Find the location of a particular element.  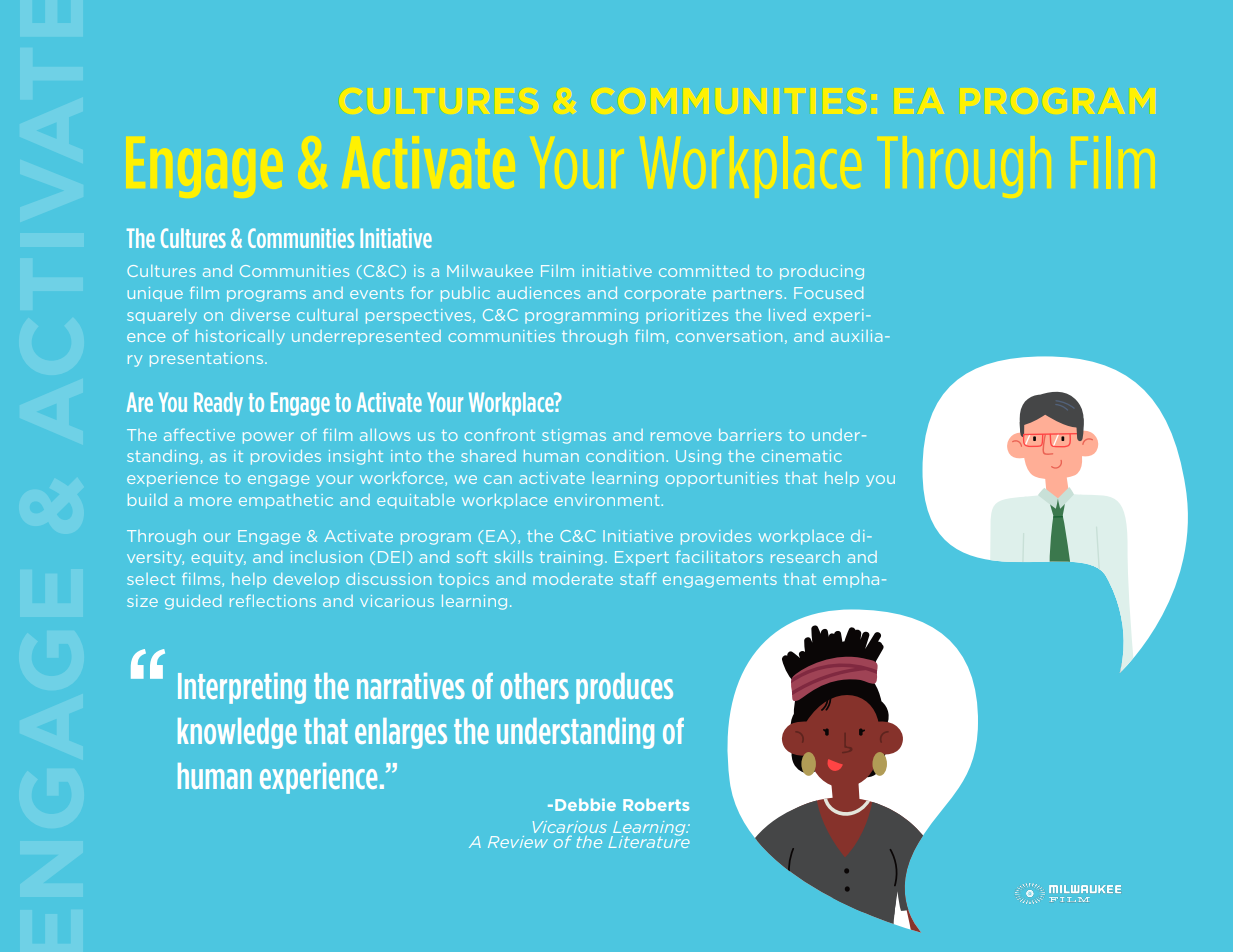

public is located at coordinates (465, 294).
